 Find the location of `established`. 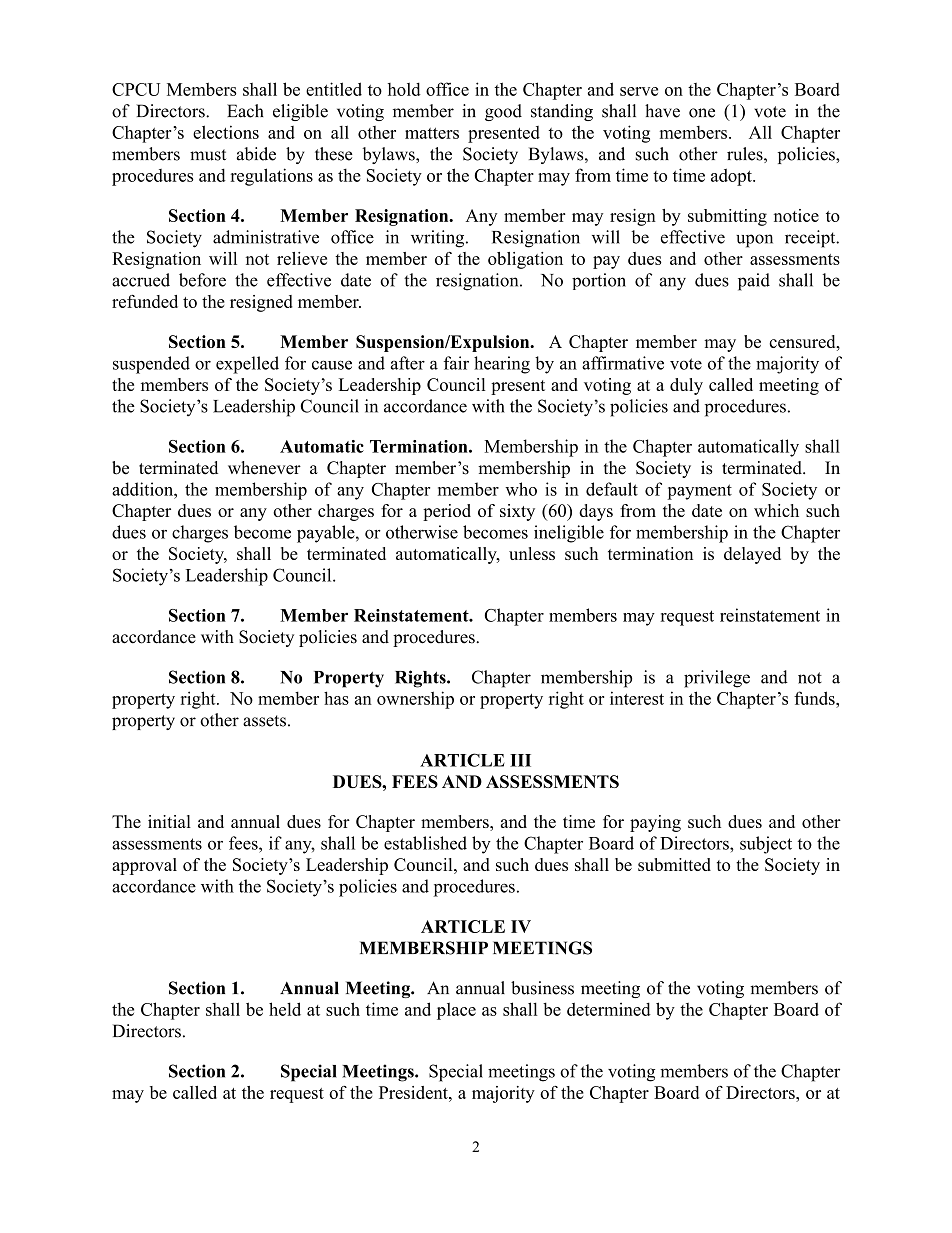

established is located at coordinates (425, 843).
